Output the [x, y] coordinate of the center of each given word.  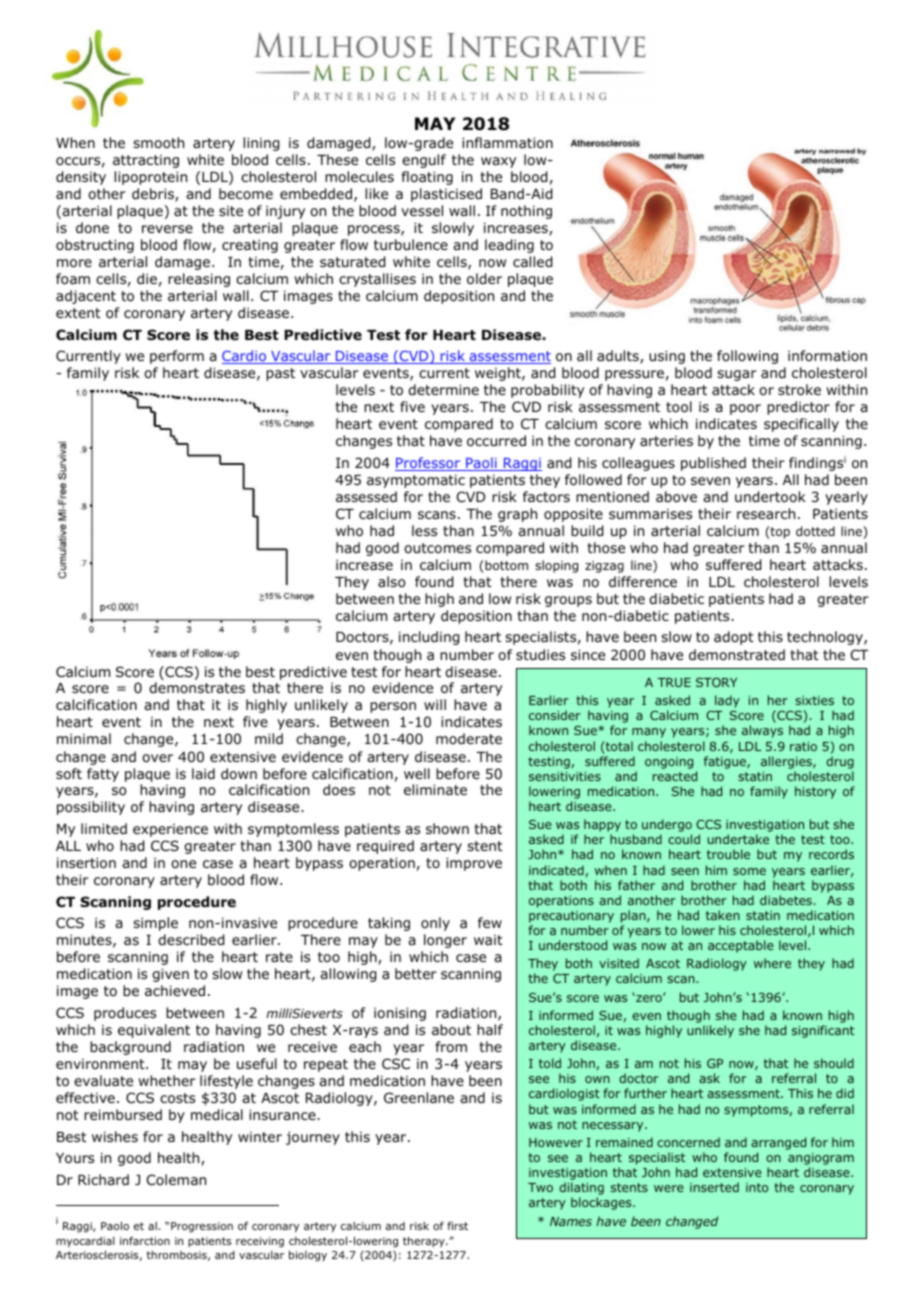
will [435, 704]
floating [427, 178]
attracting [146, 161]
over [157, 758]
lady [727, 701]
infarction [145, 1240]
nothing [526, 212]
